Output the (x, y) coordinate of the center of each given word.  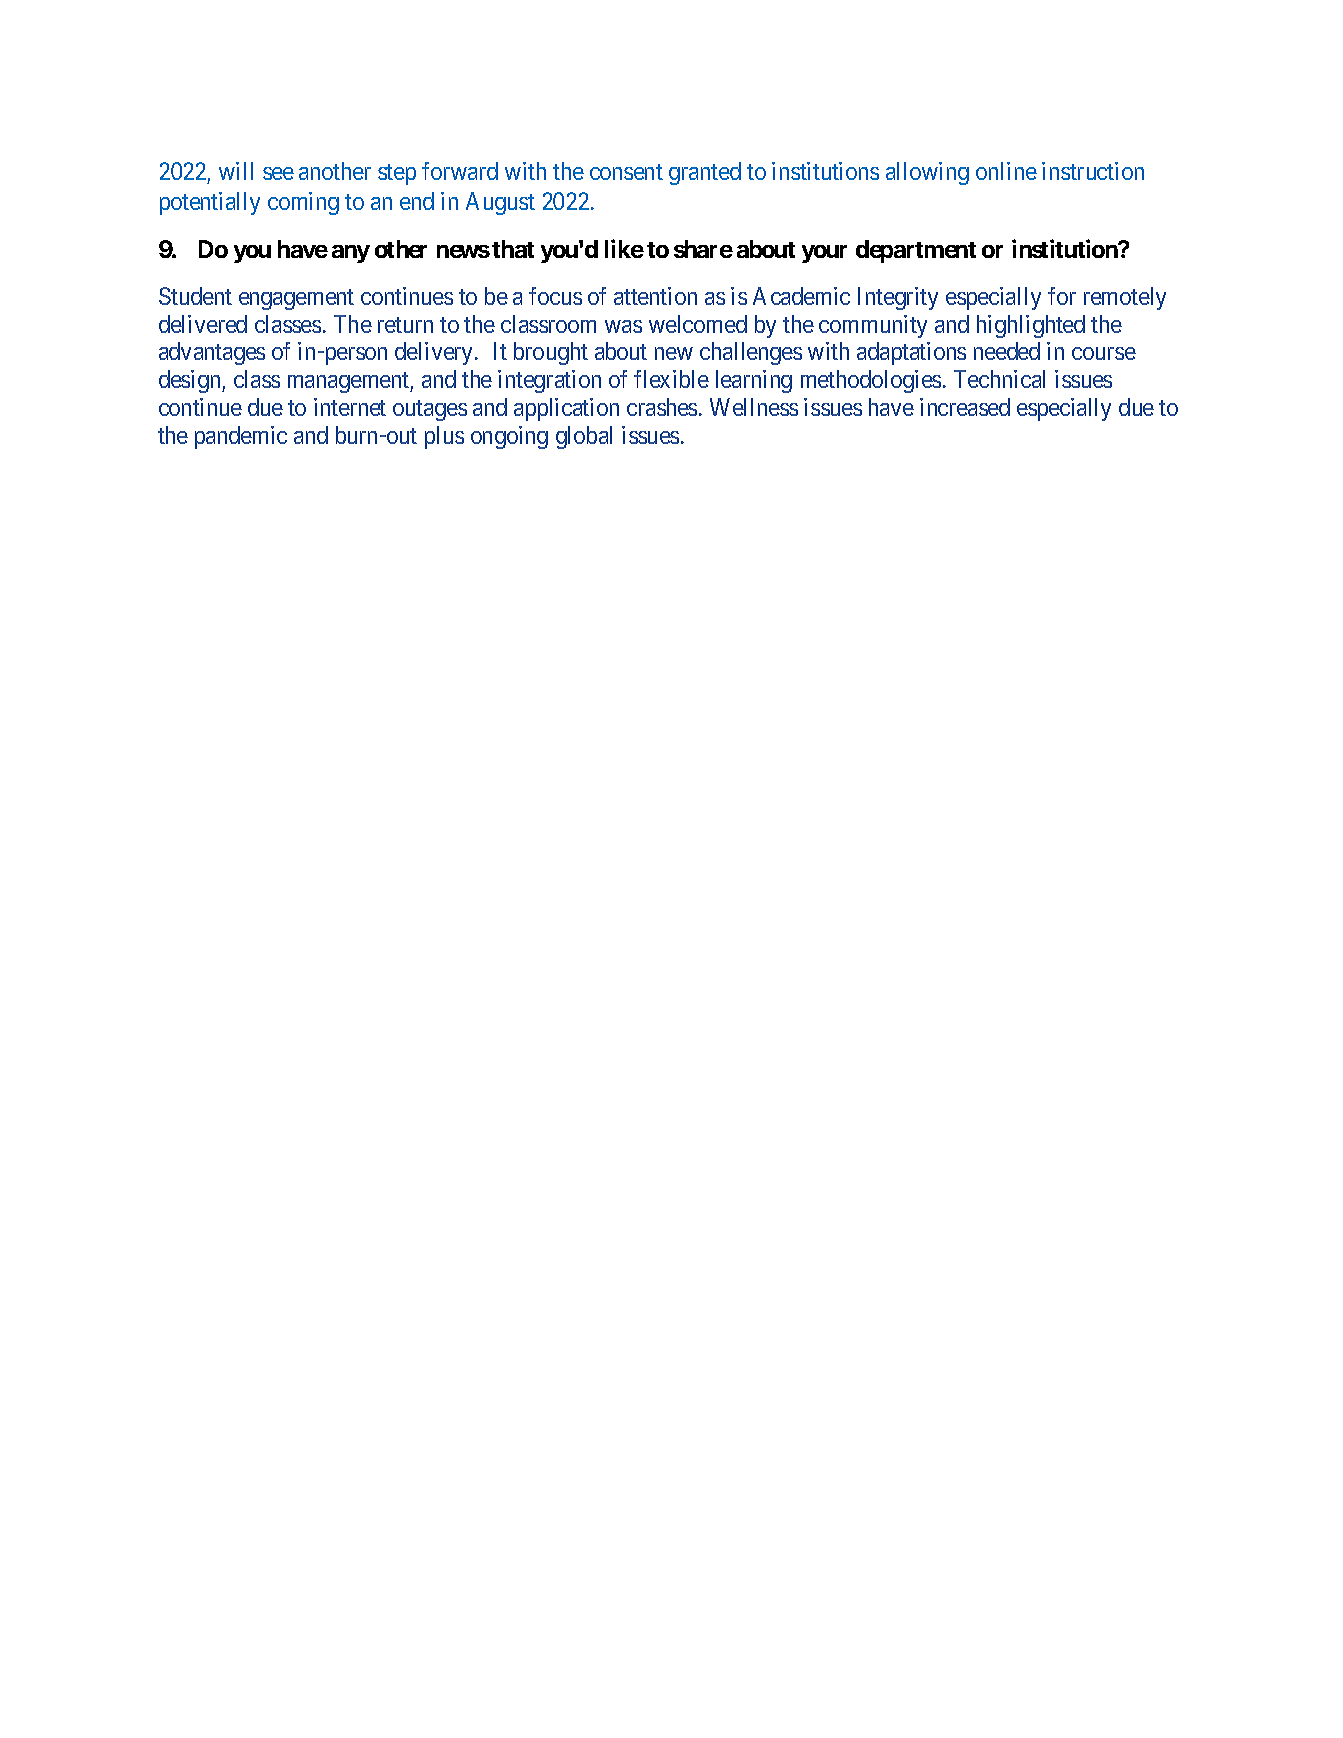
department (916, 251)
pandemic (241, 437)
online (1006, 171)
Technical (999, 379)
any (351, 254)
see (278, 173)
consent (626, 172)
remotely (1125, 298)
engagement (296, 299)
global (584, 437)
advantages (212, 353)
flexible (671, 379)
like (624, 248)
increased (965, 407)
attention (655, 296)
